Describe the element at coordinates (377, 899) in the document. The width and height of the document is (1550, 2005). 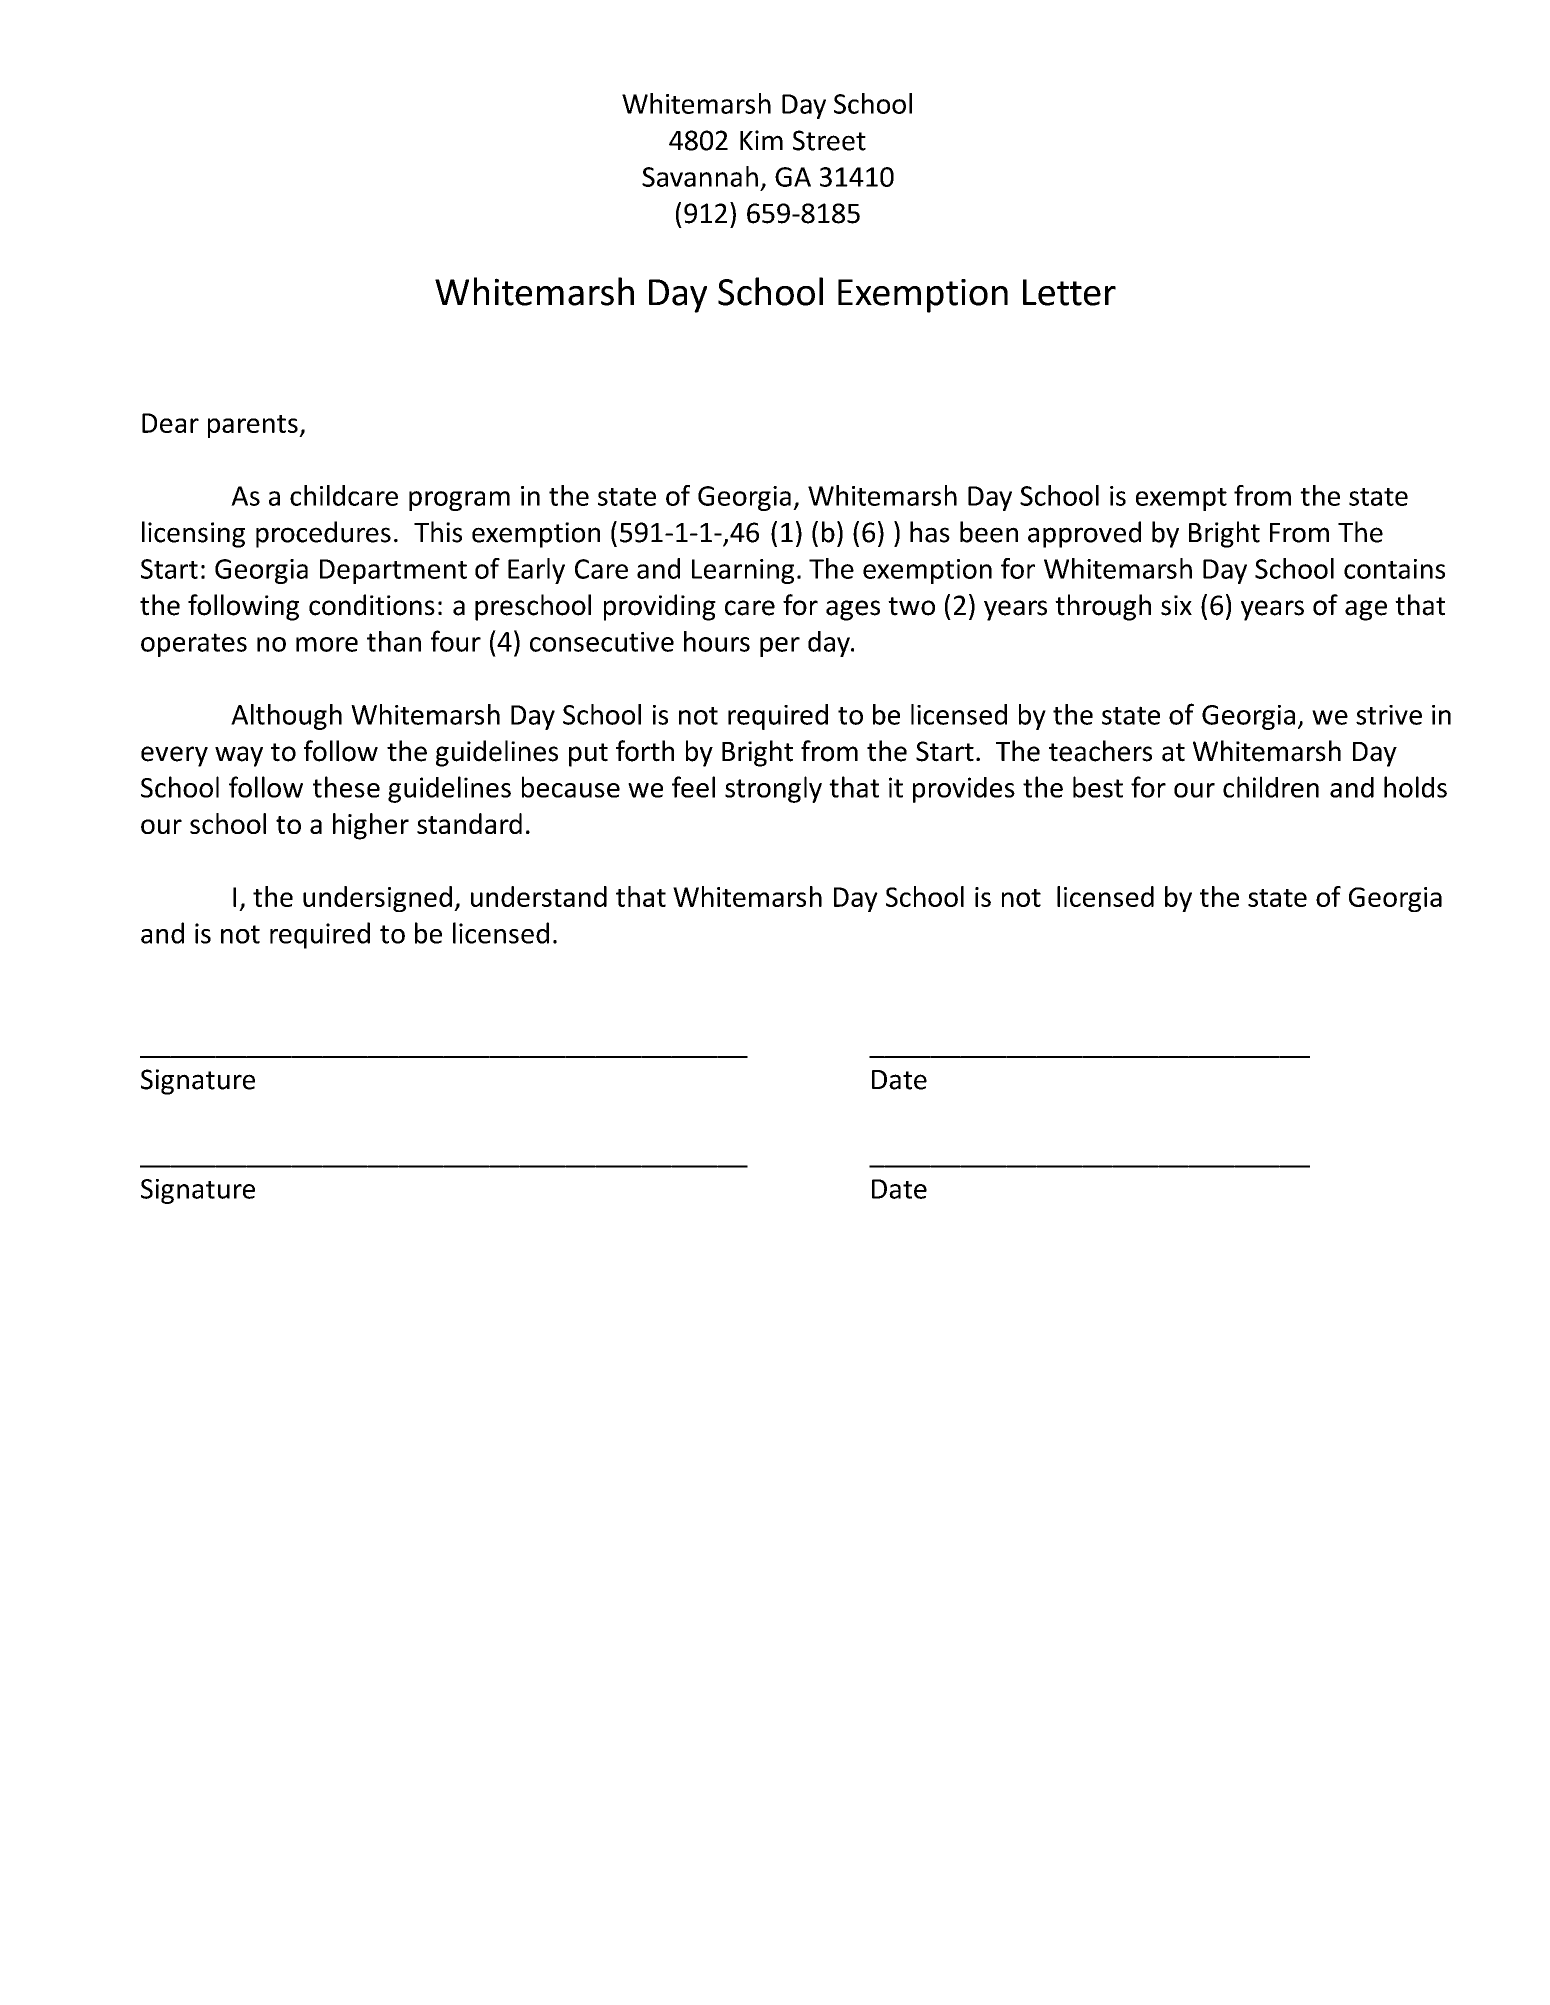
I see `undersigned` at that location.
